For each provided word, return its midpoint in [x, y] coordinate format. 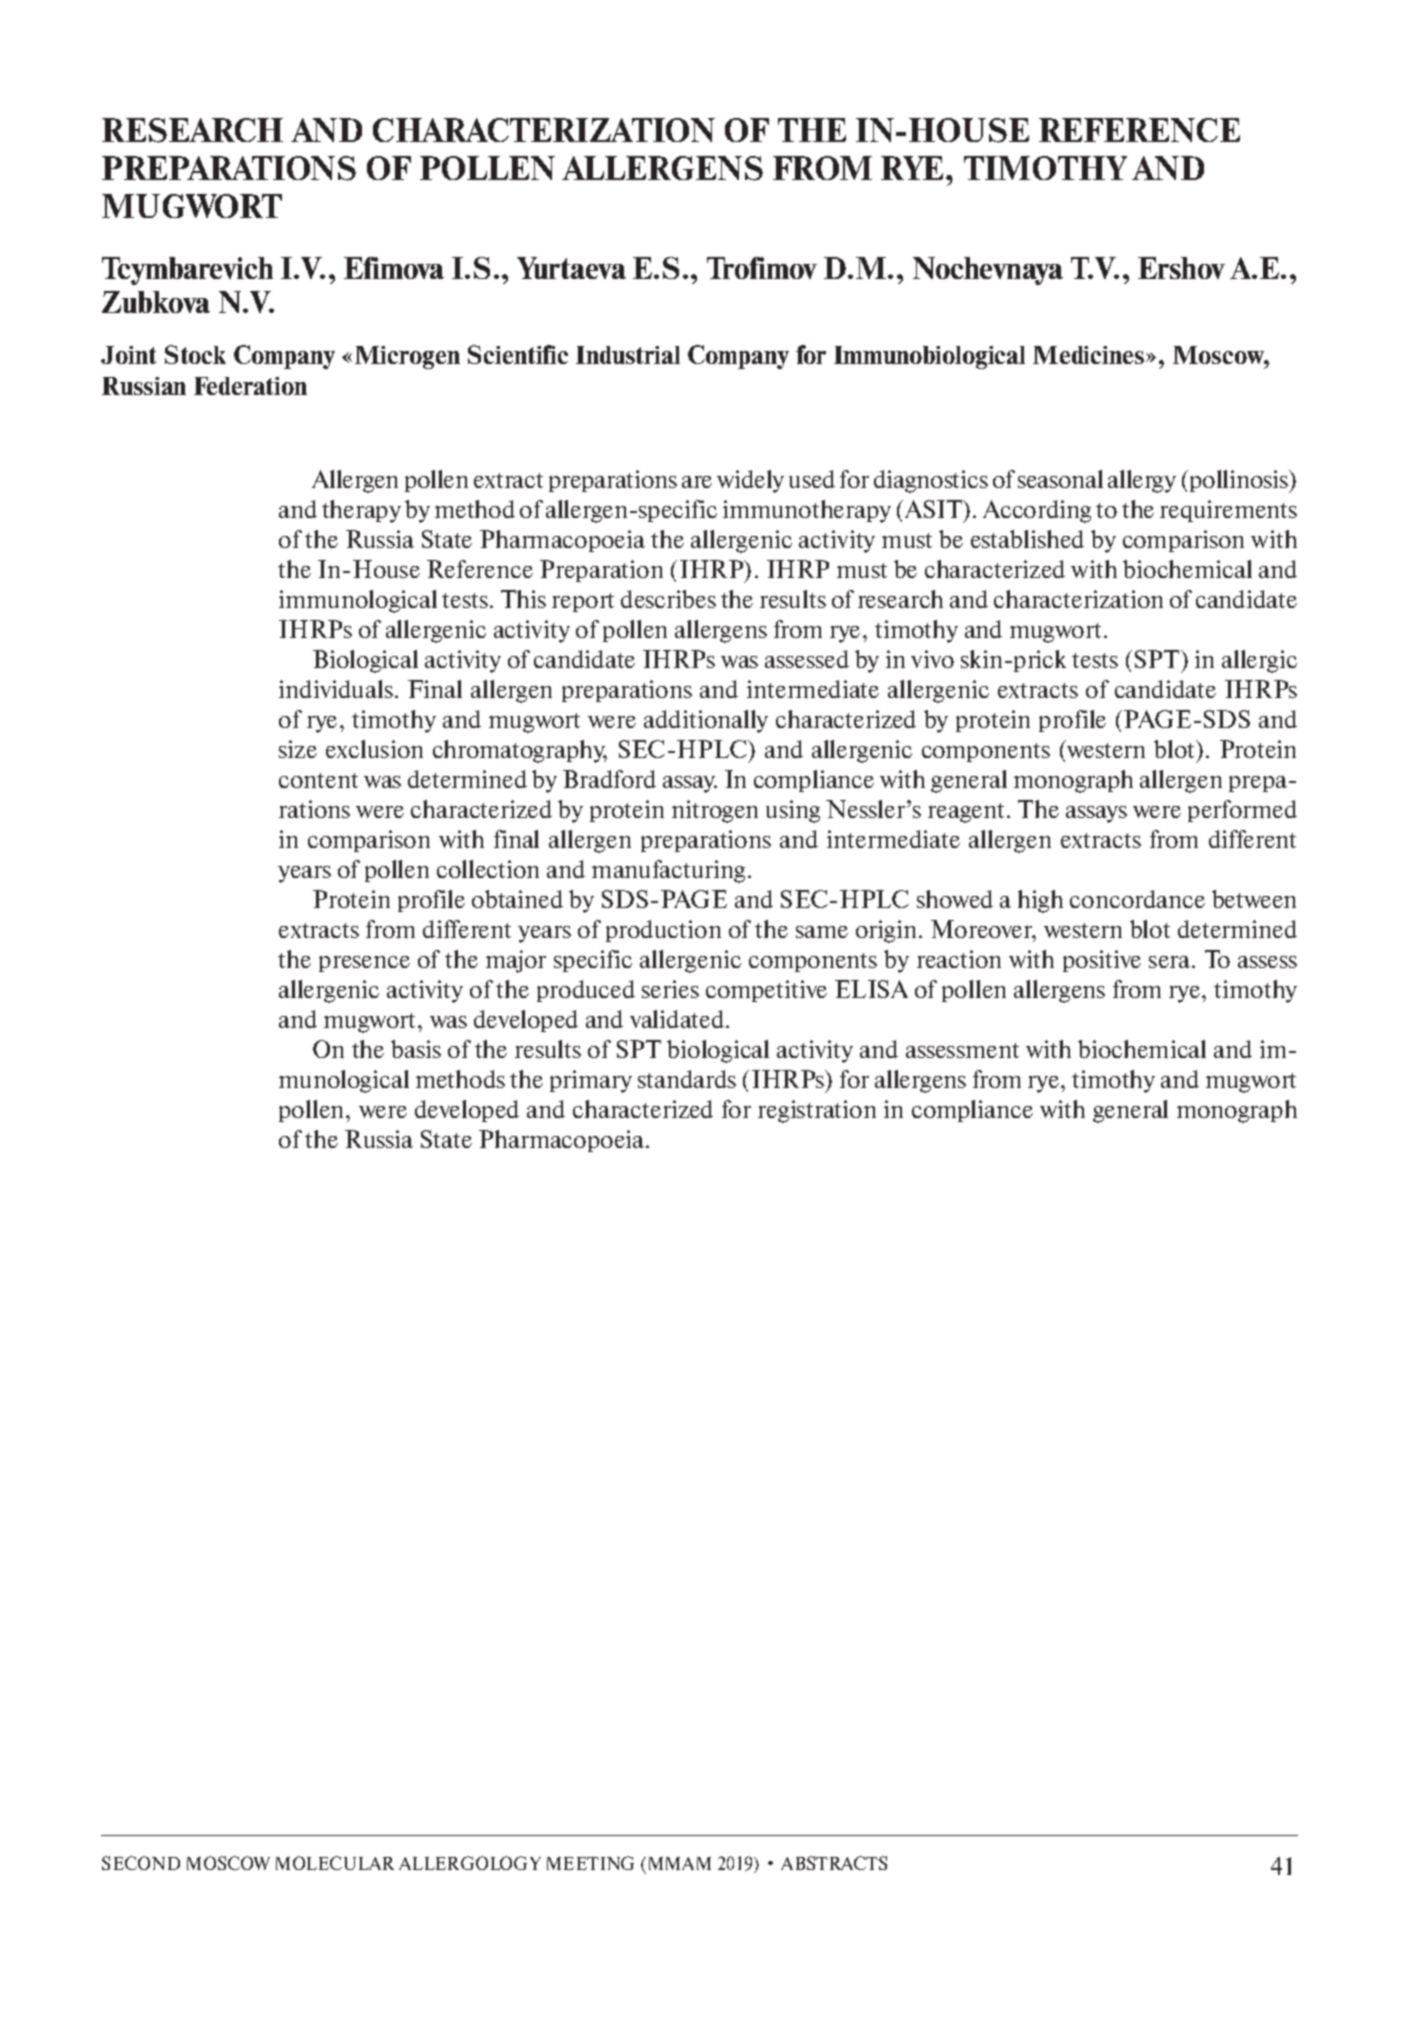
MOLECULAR [335, 1863]
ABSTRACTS [834, 1863]
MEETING [590, 1863]
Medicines [1090, 355]
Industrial [628, 355]
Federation [250, 386]
